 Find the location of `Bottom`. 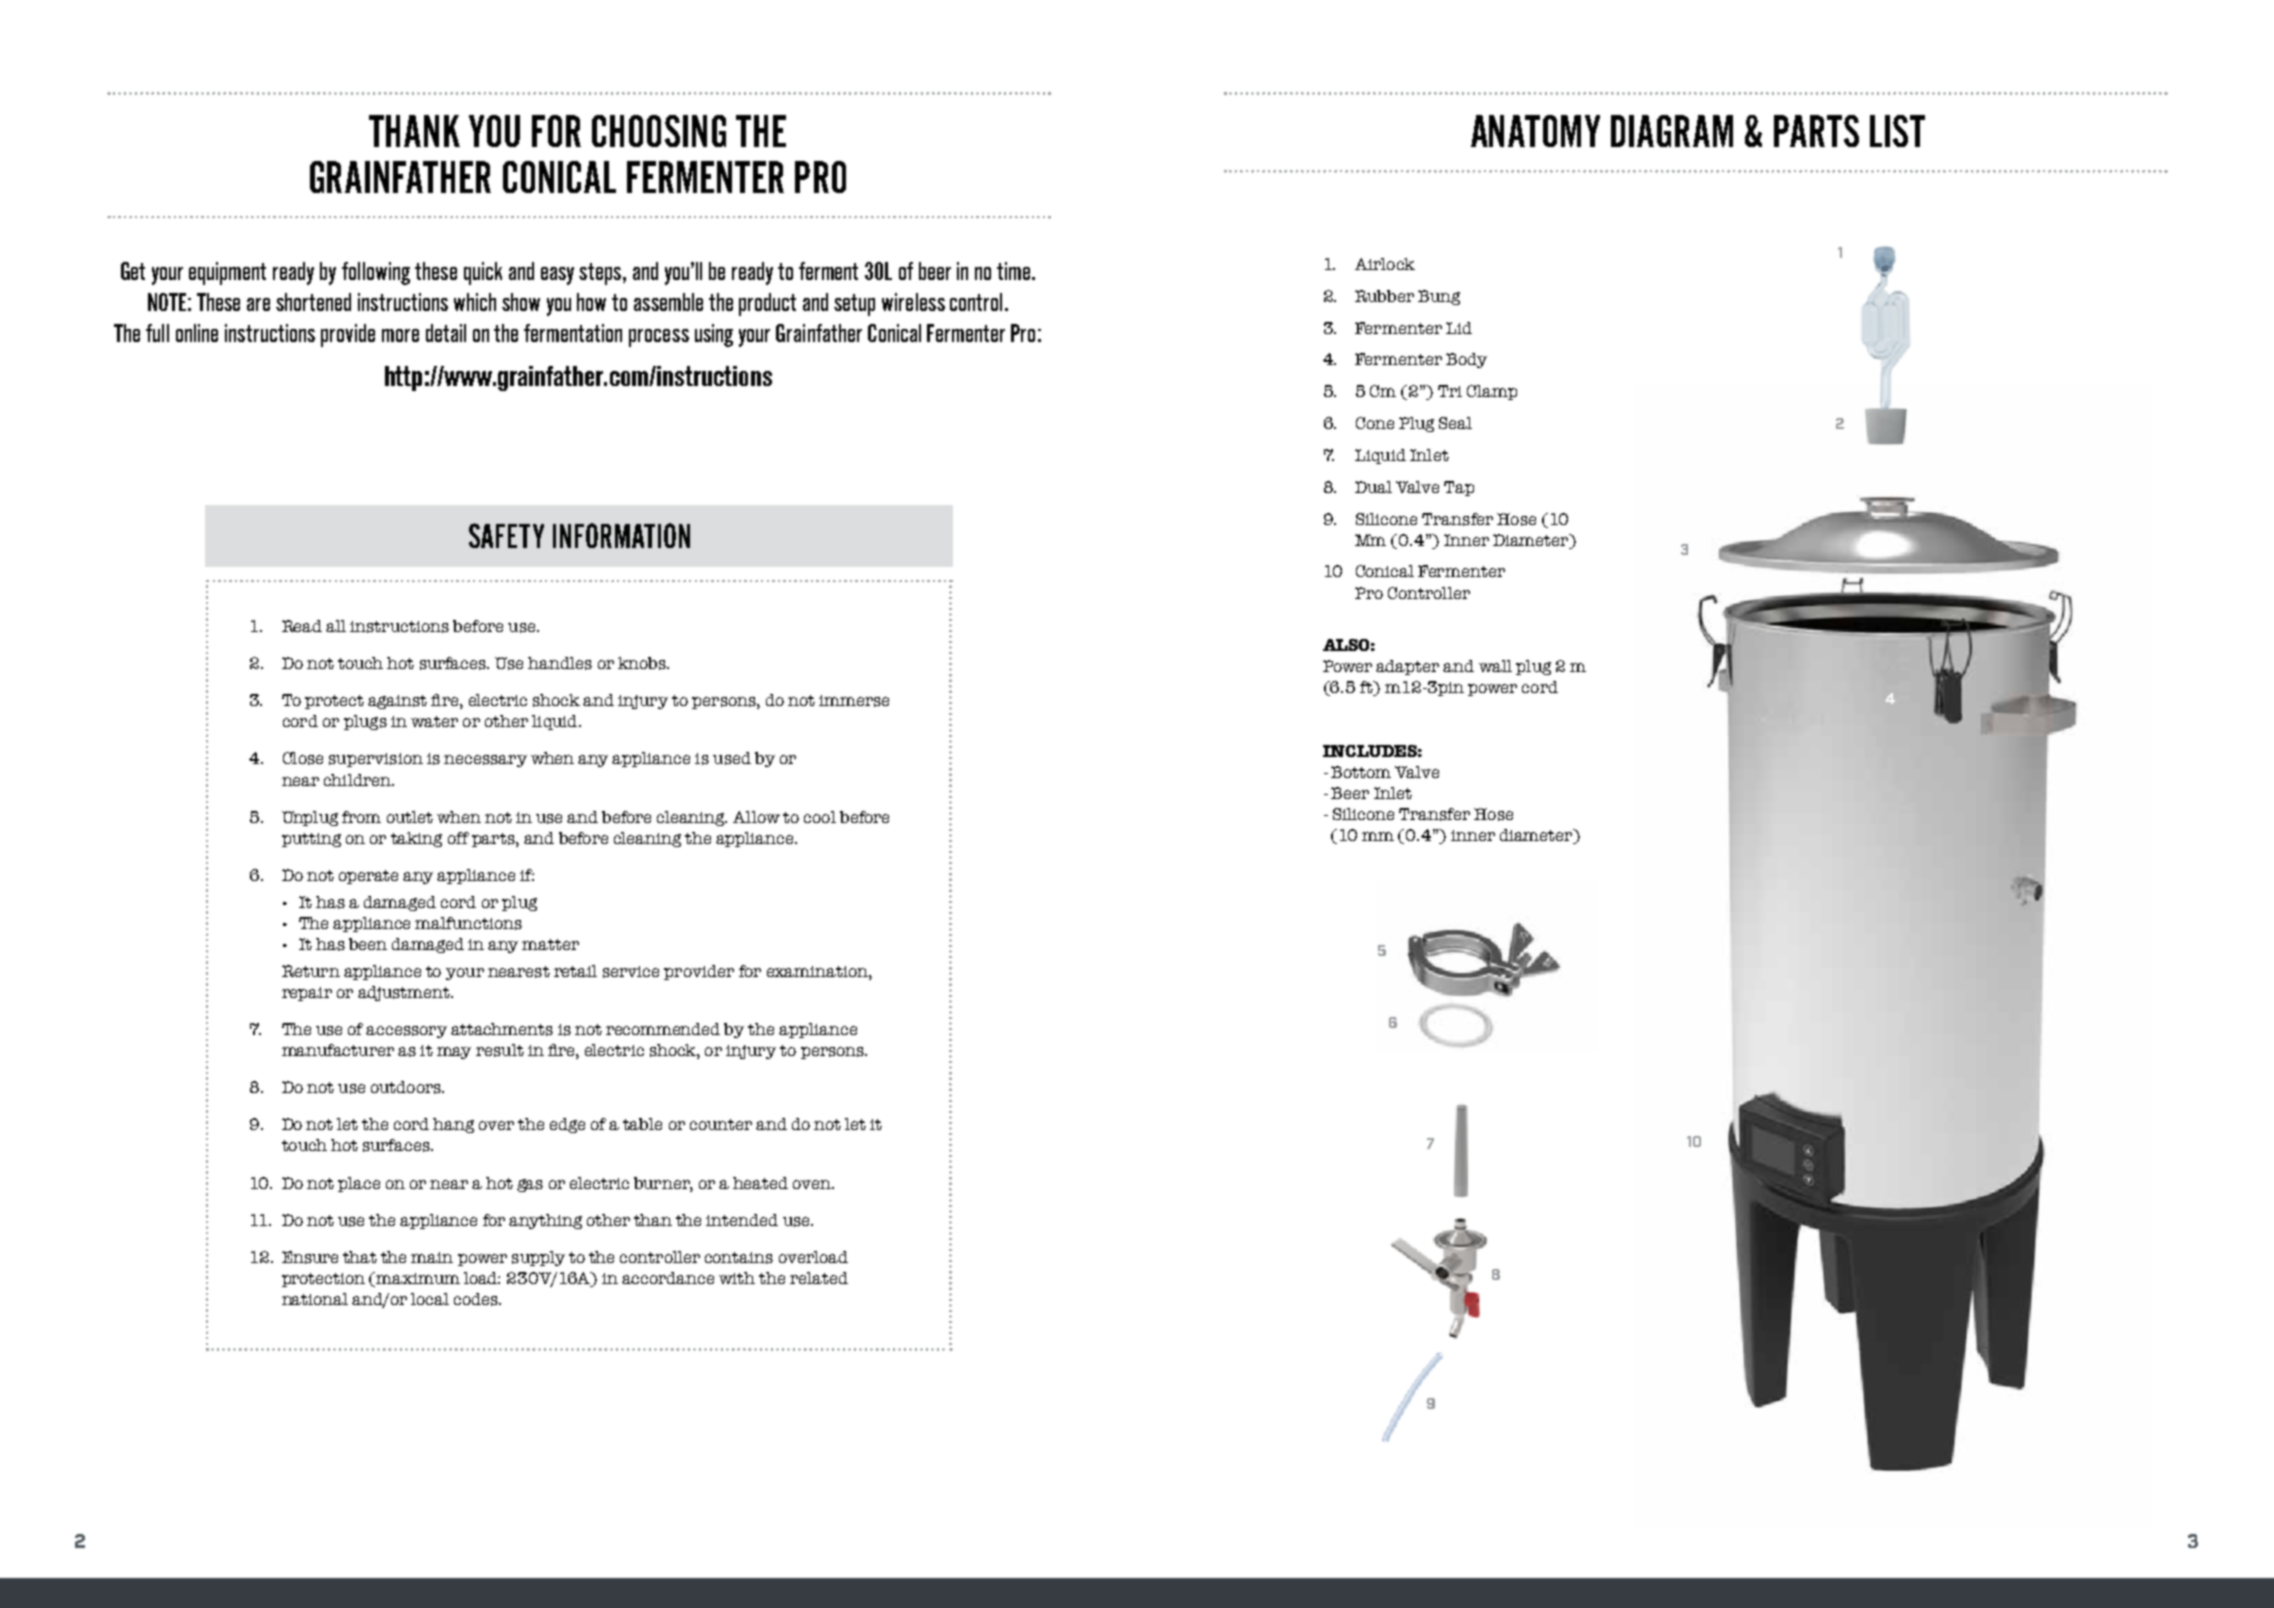

Bottom is located at coordinates (1361, 772).
